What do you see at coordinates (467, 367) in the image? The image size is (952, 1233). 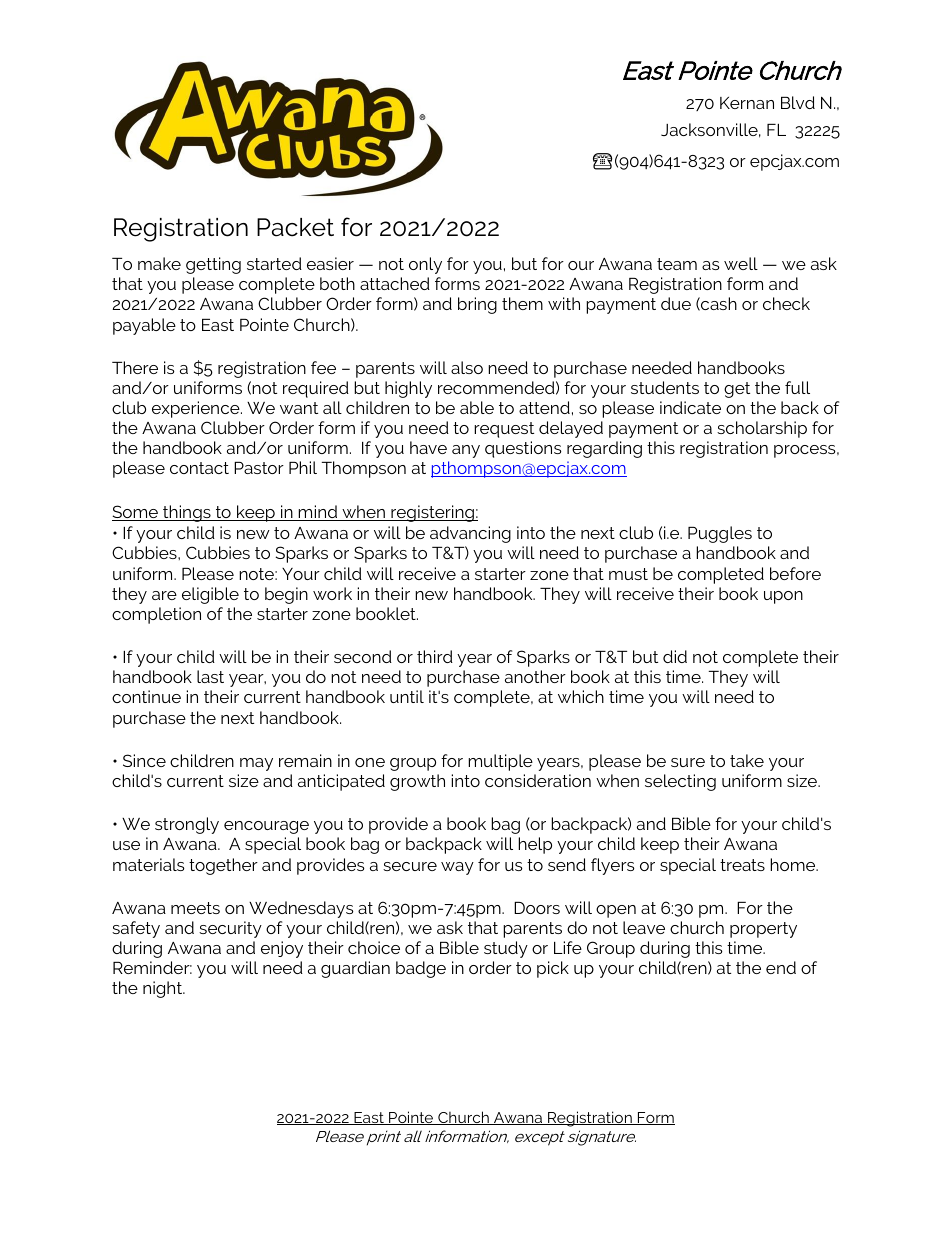 I see `also` at bounding box center [467, 367].
